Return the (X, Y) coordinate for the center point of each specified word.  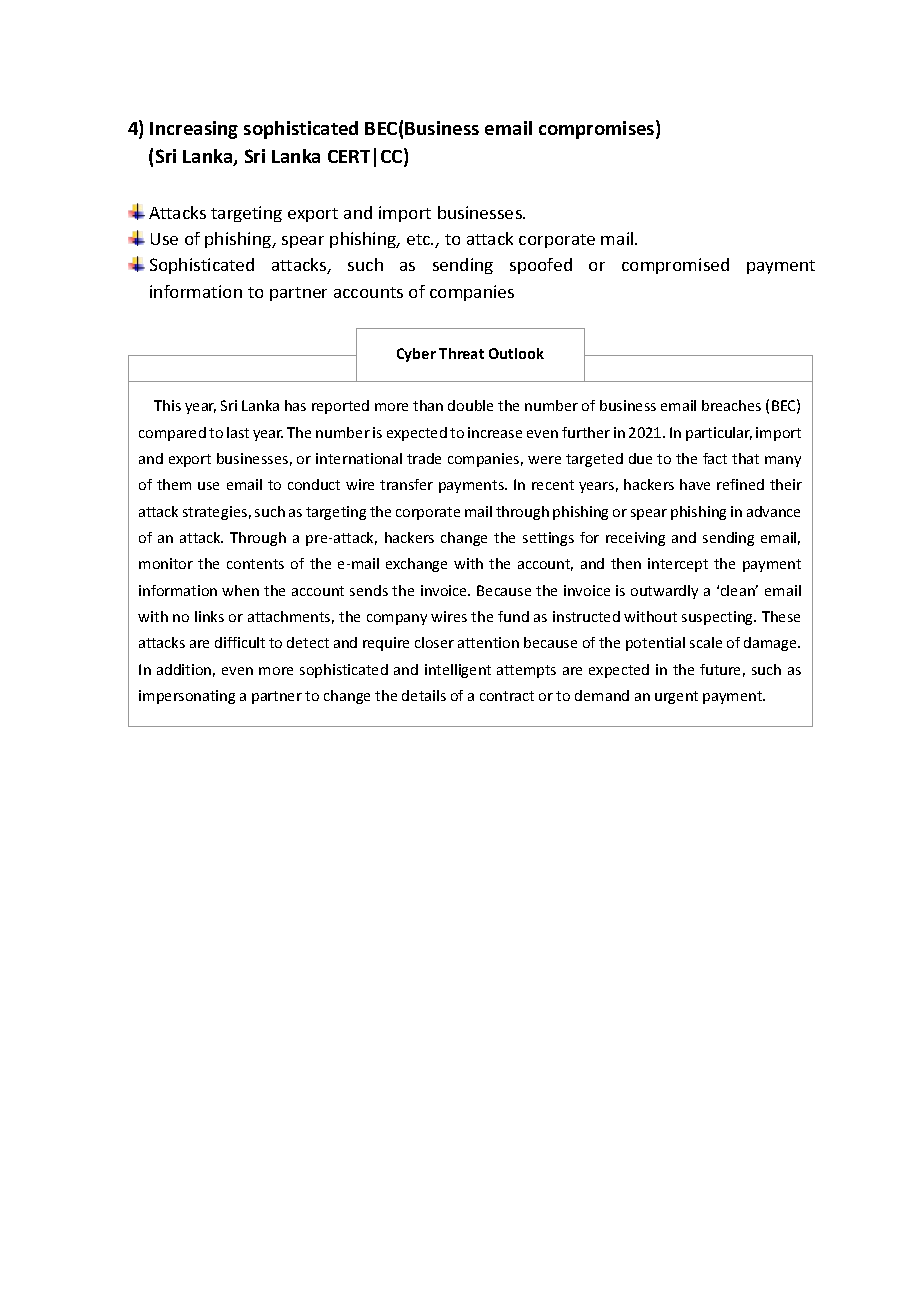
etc (419, 239)
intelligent (458, 671)
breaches (731, 405)
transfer (406, 484)
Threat (461, 353)
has (295, 405)
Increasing (194, 130)
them (174, 484)
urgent (676, 697)
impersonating (187, 697)
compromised (675, 266)
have (695, 484)
